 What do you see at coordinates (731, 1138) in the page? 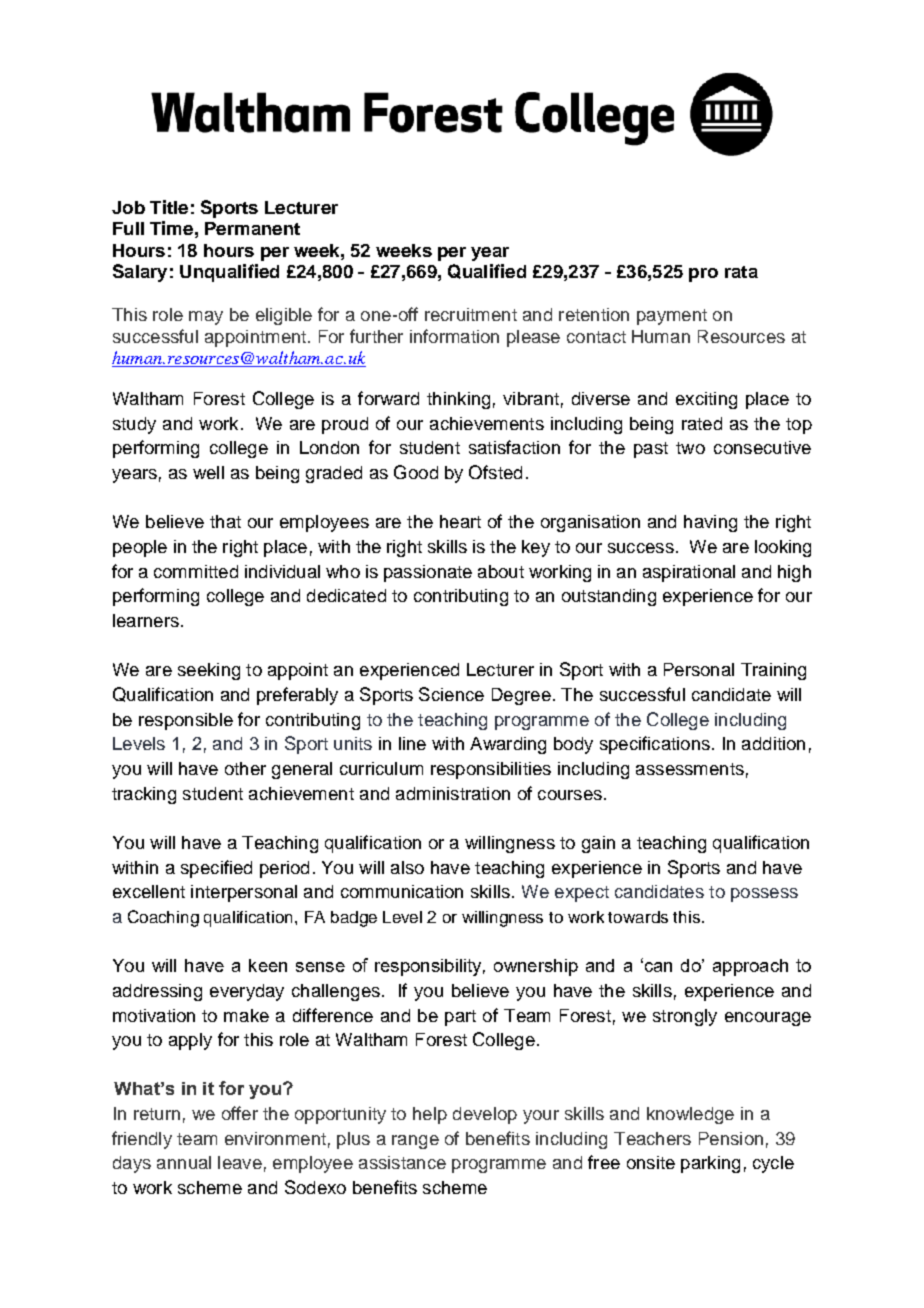
I see `Pension` at bounding box center [731, 1138].
